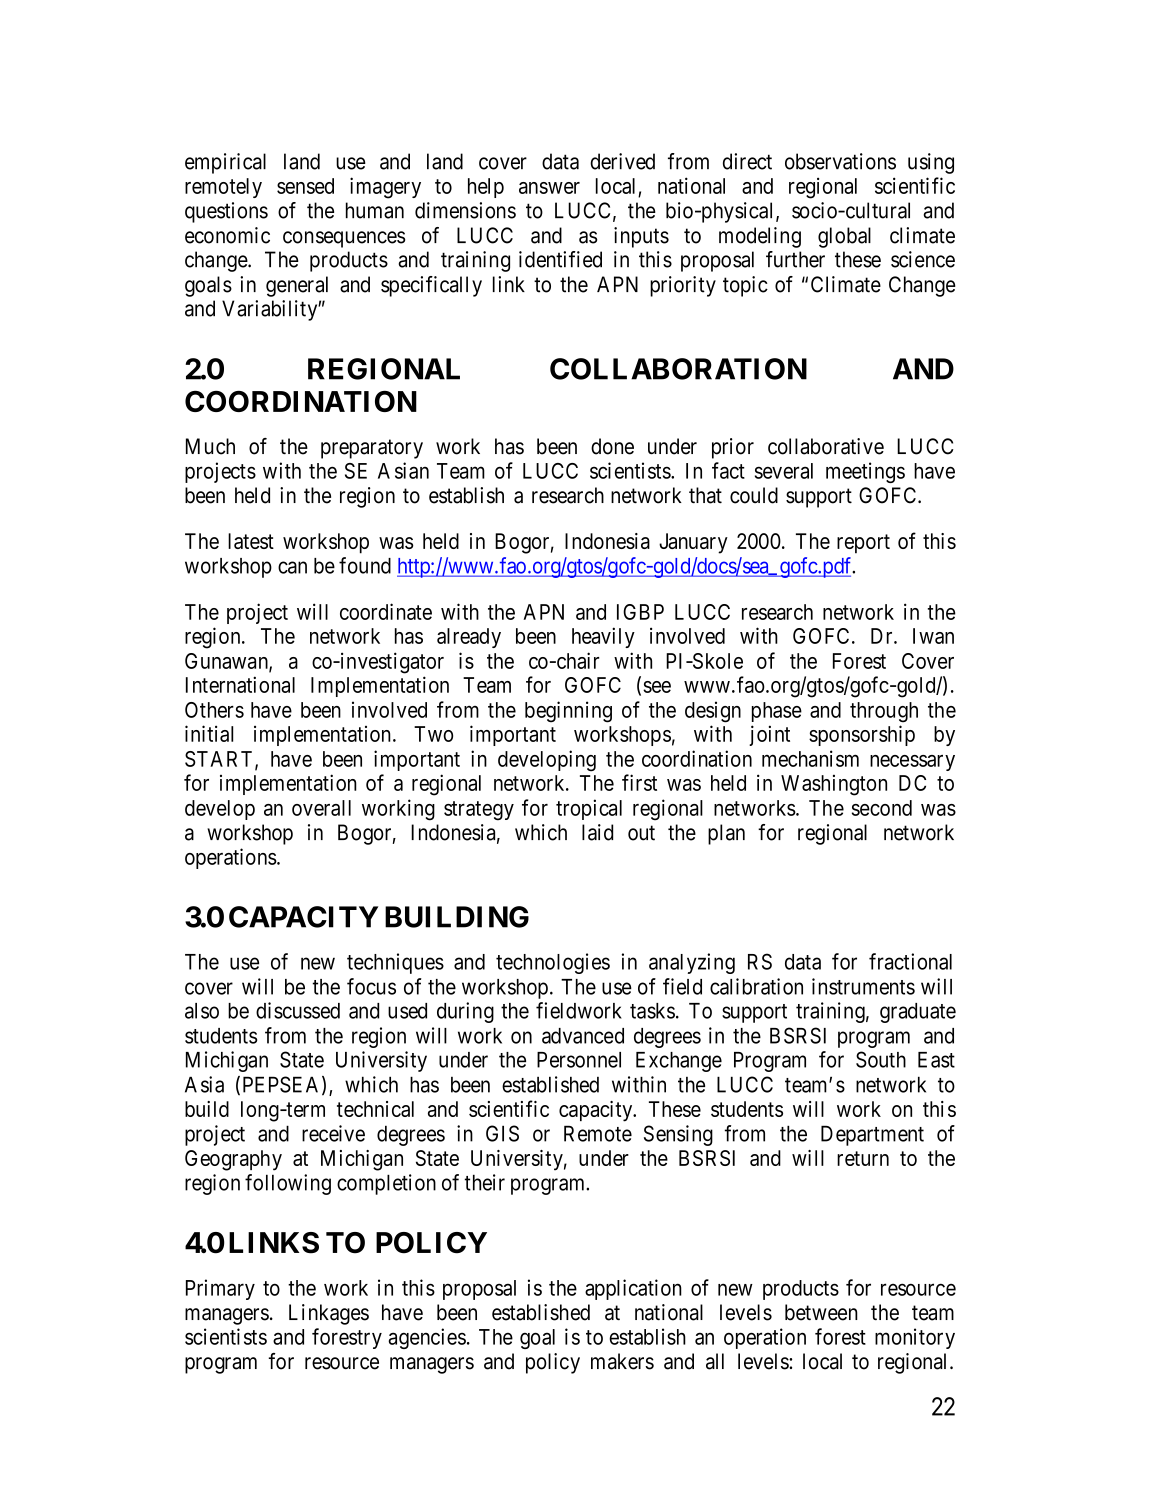  Describe the element at coordinates (863, 986) in the screenshot. I see `instruments` at that location.
